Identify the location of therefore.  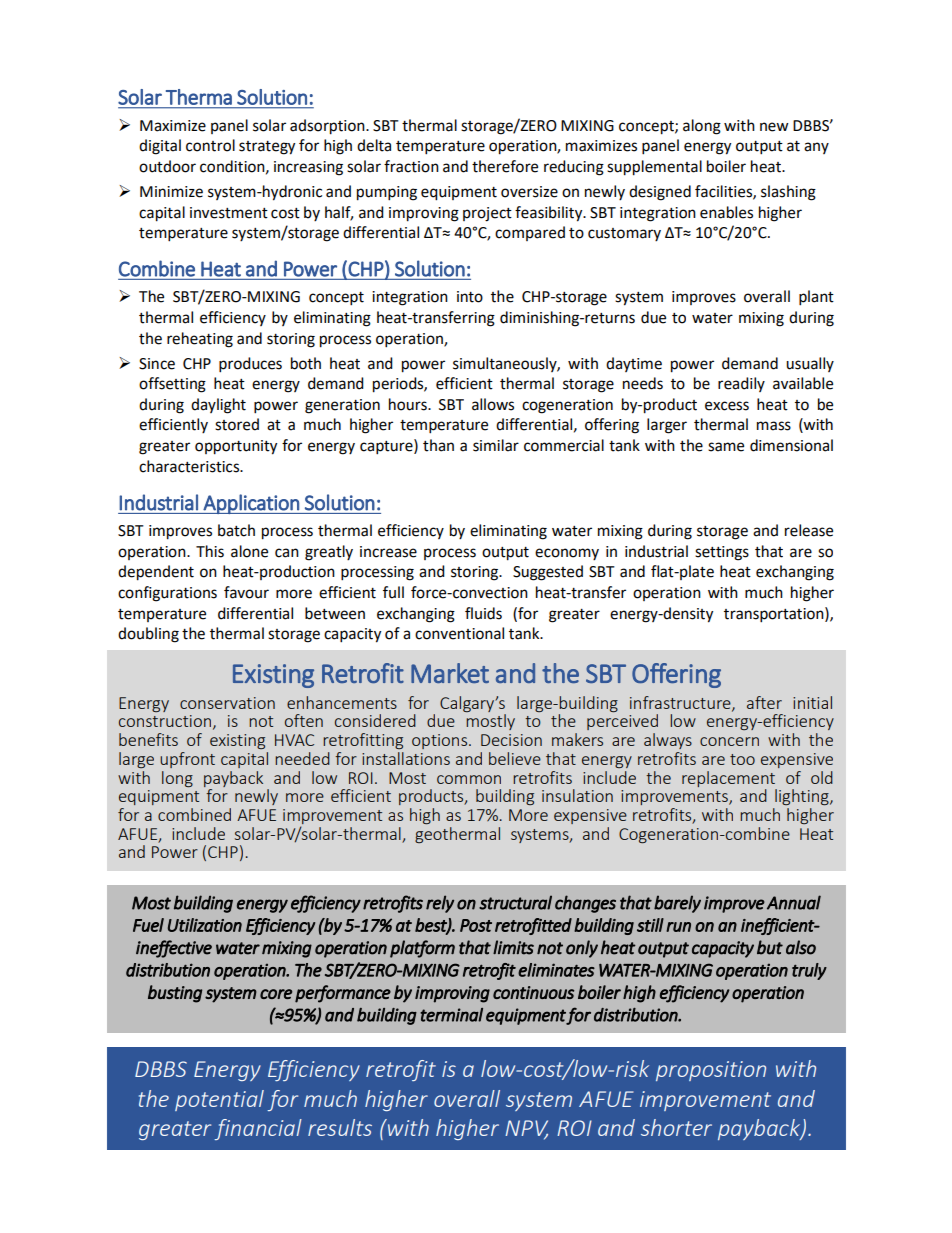
(505, 166).
